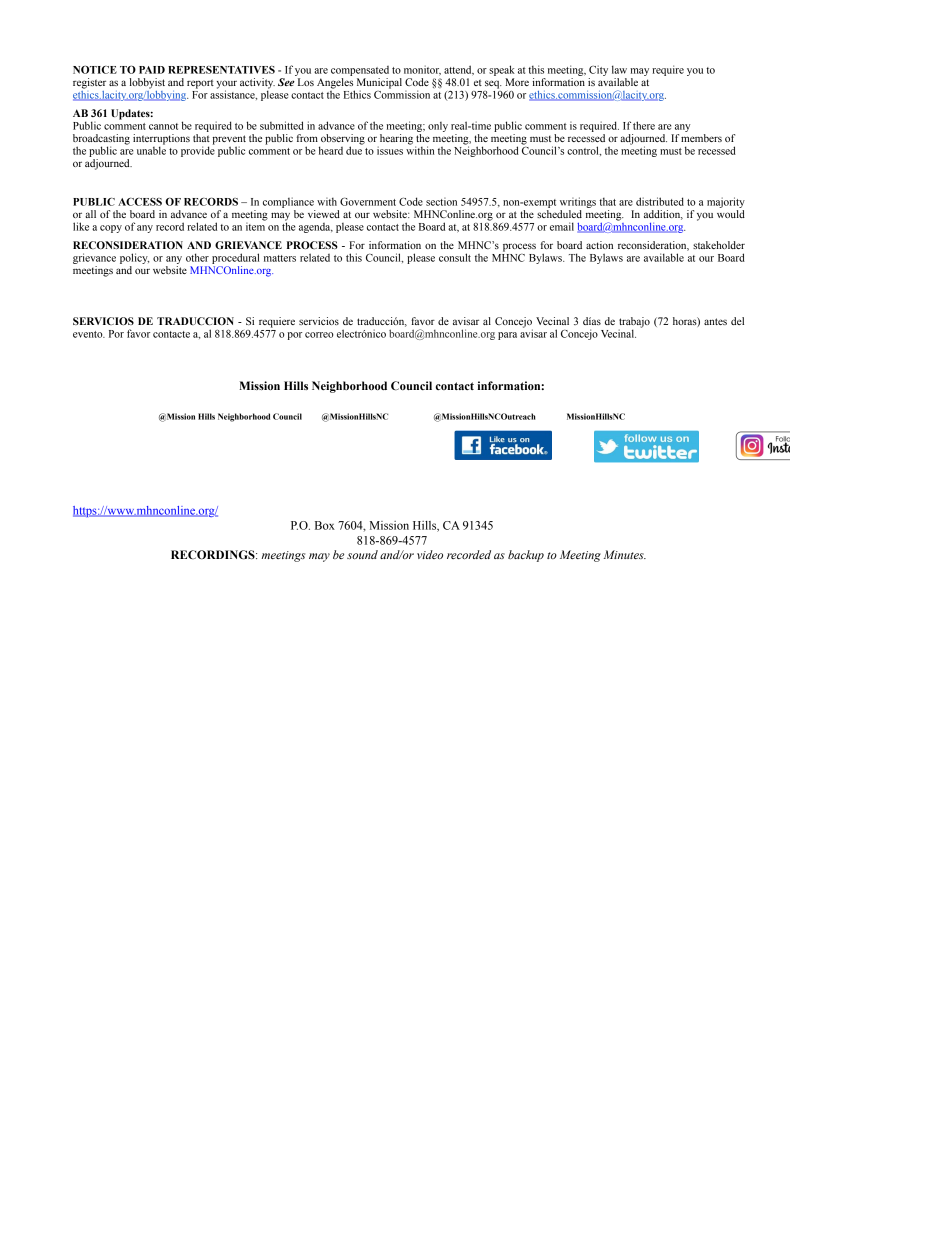  Describe the element at coordinates (378, 84) in the screenshot. I see `Municipal` at that location.
